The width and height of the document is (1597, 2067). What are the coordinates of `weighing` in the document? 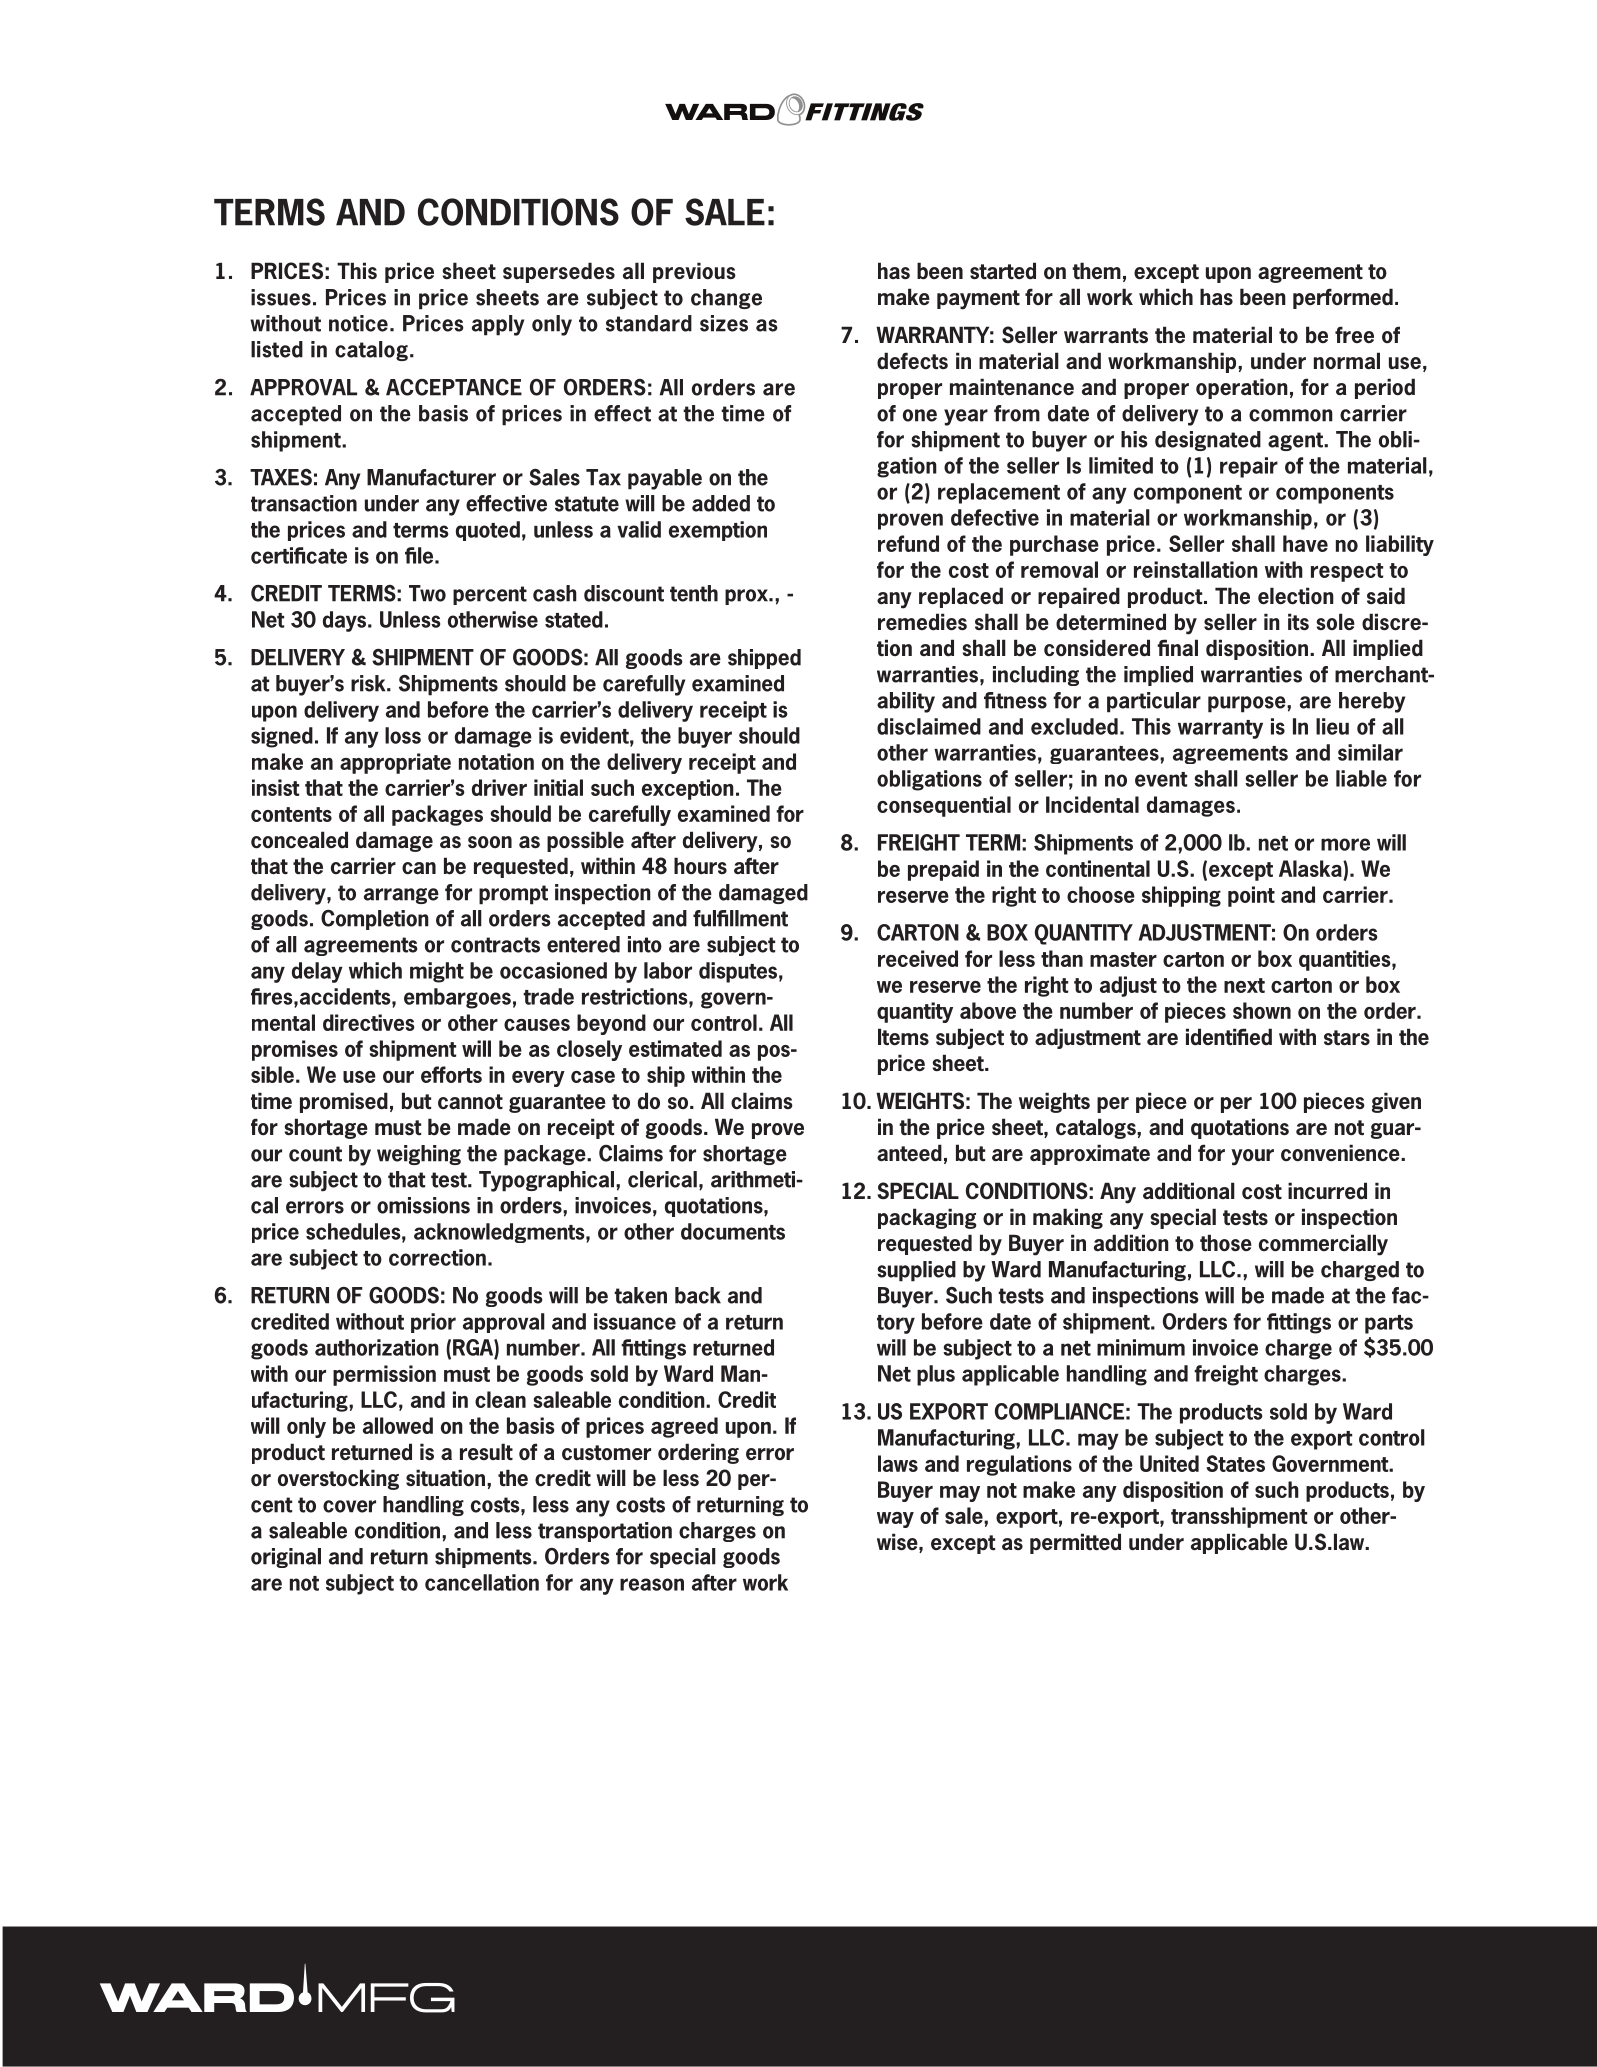 It's located at (419, 1155).
